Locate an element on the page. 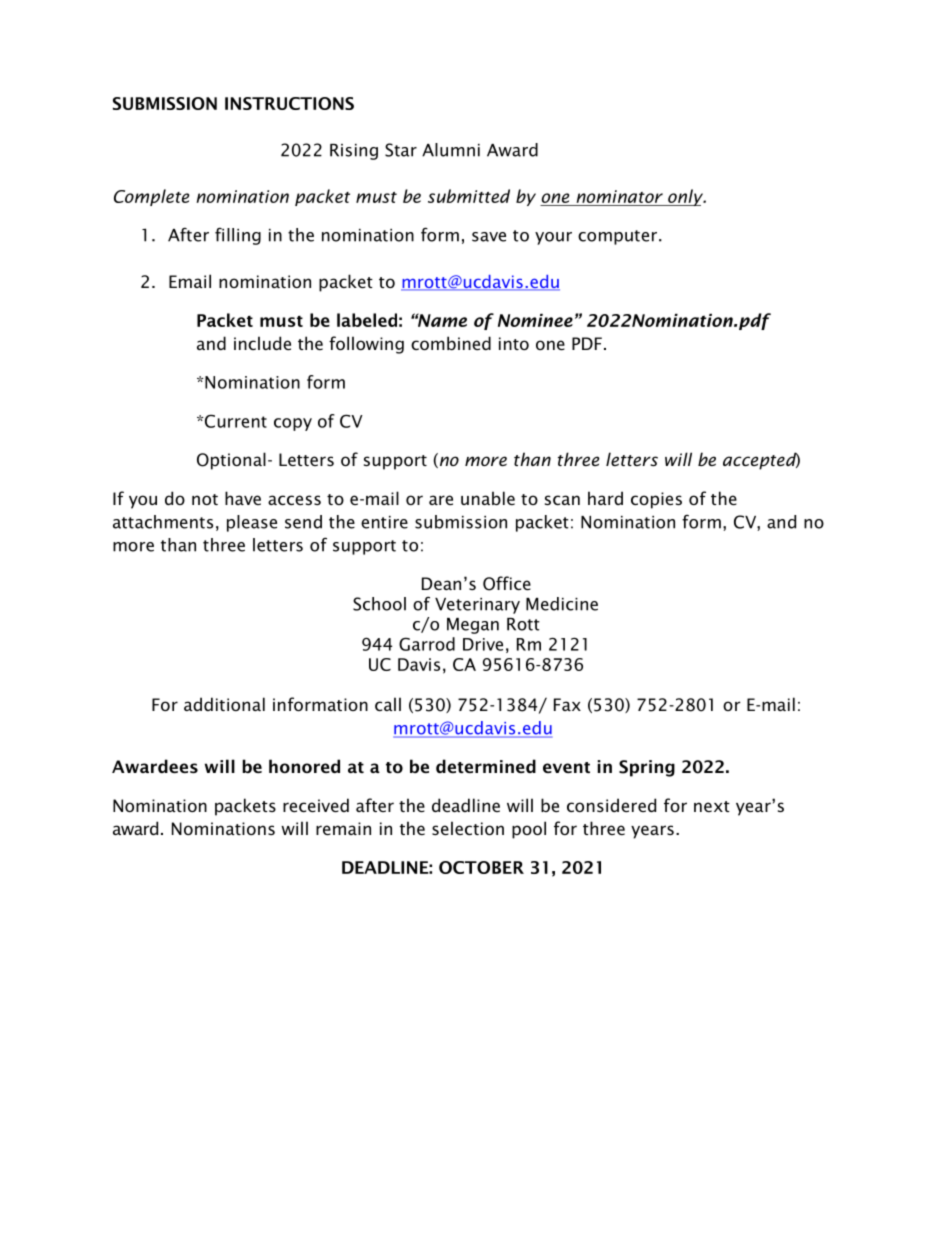  selection is located at coordinates (468, 828).
